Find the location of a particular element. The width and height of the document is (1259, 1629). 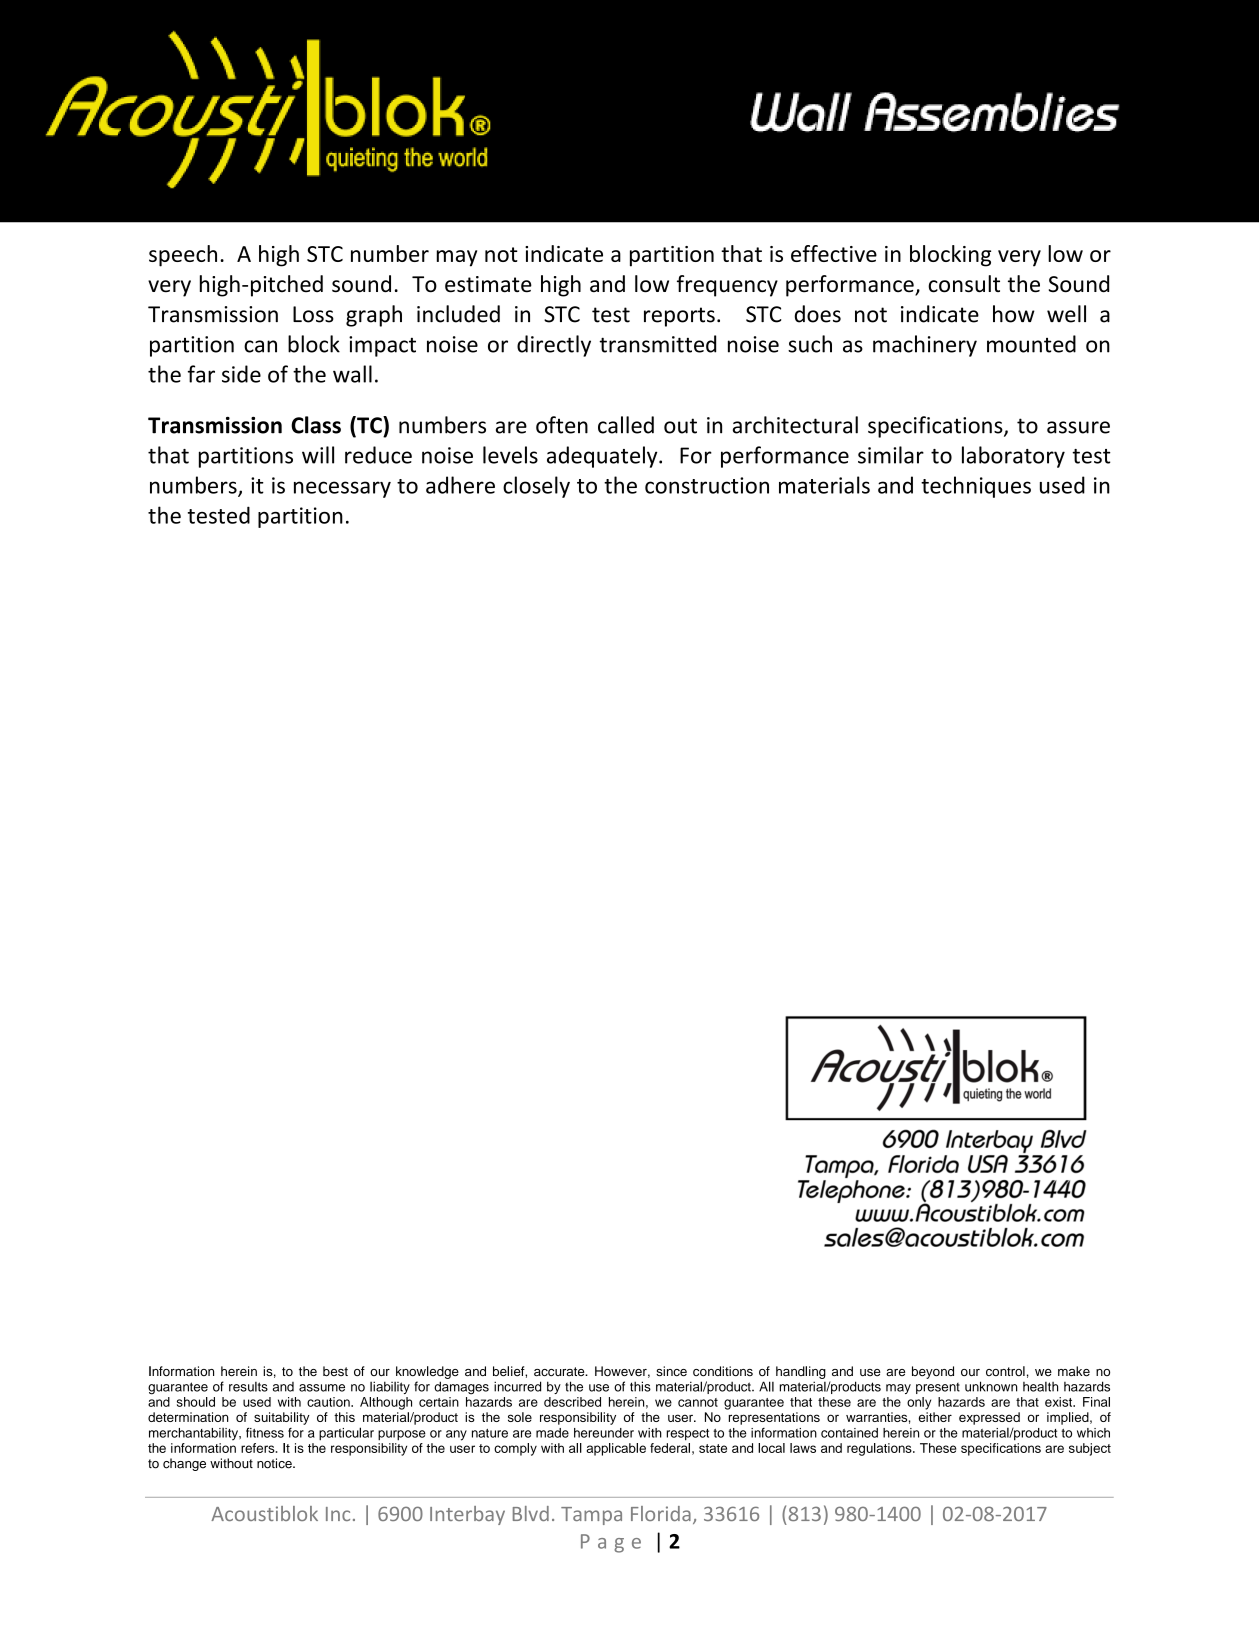

best is located at coordinates (335, 1371).
